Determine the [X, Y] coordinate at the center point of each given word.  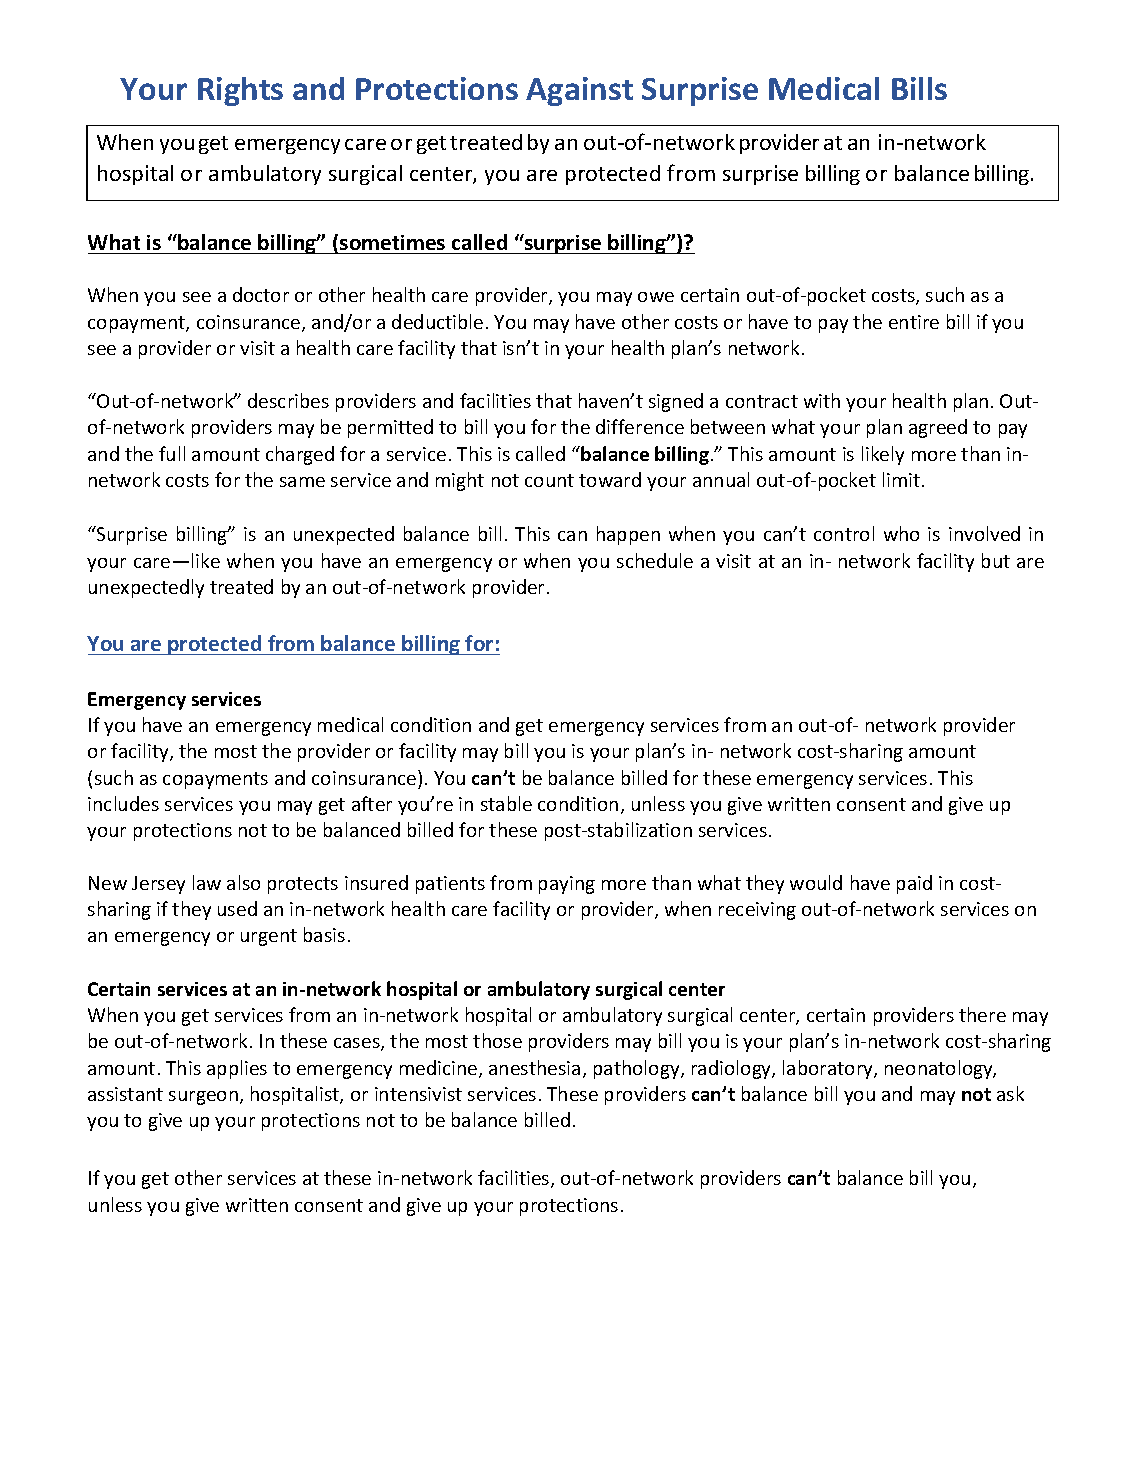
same [302, 482]
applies [237, 1069]
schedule [655, 560]
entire [914, 322]
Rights [240, 91]
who [901, 533]
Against [579, 91]
